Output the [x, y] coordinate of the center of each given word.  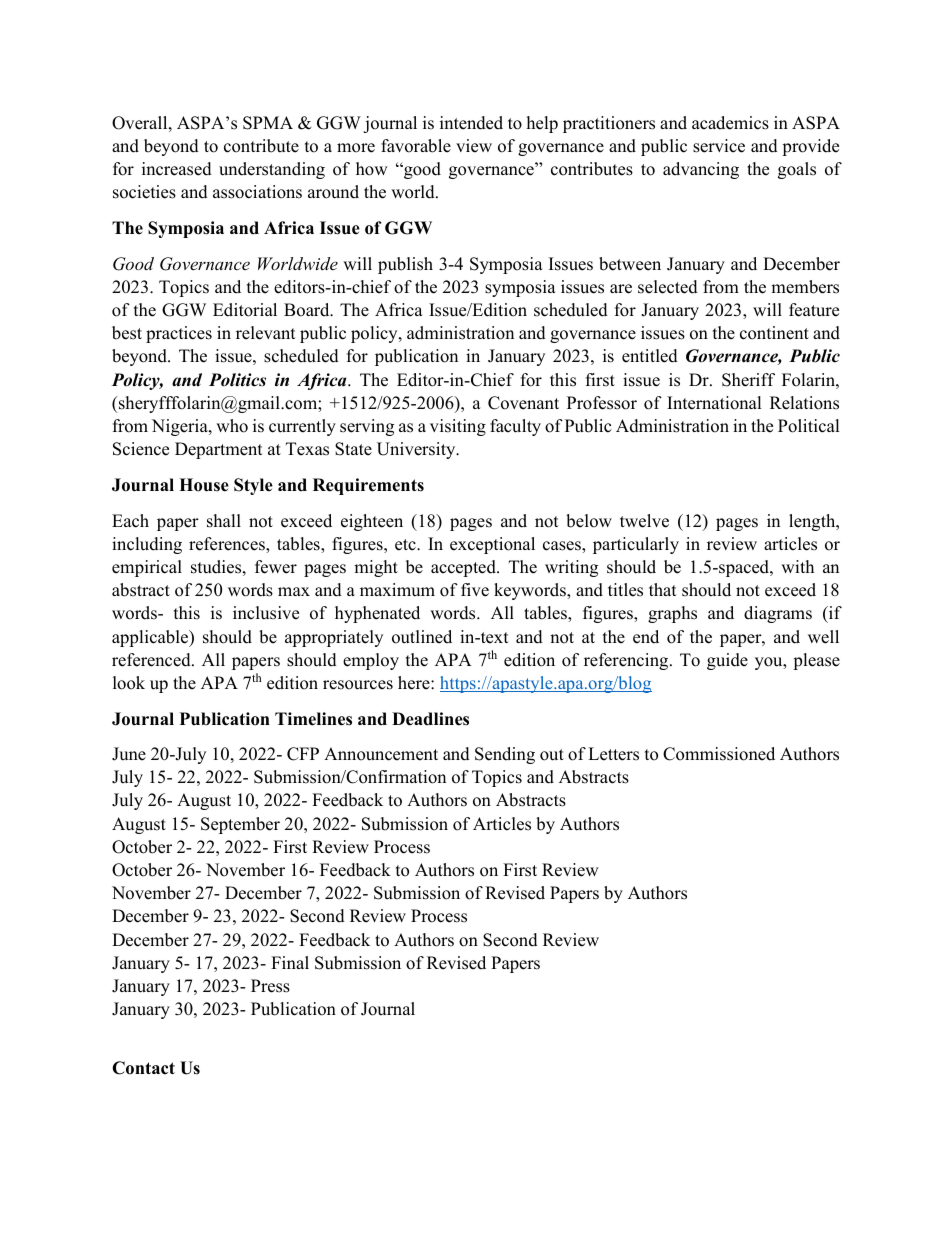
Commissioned [719, 754]
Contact [143, 1068]
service [719, 146]
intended [471, 123]
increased [177, 169]
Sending [505, 755]
